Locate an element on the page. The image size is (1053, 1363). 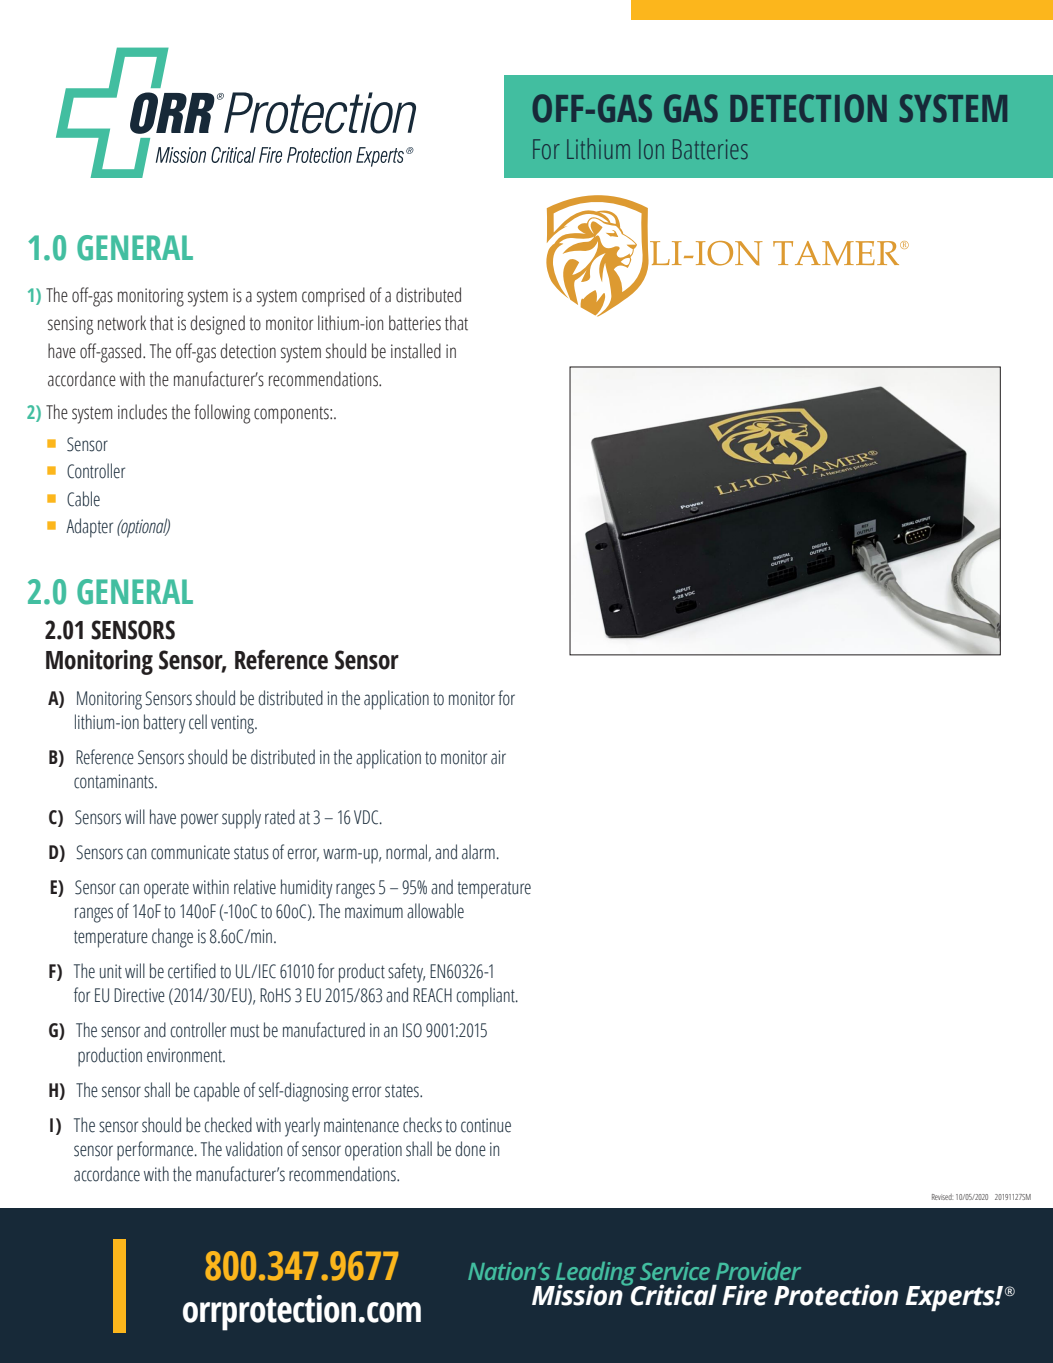
power is located at coordinates (199, 821).
